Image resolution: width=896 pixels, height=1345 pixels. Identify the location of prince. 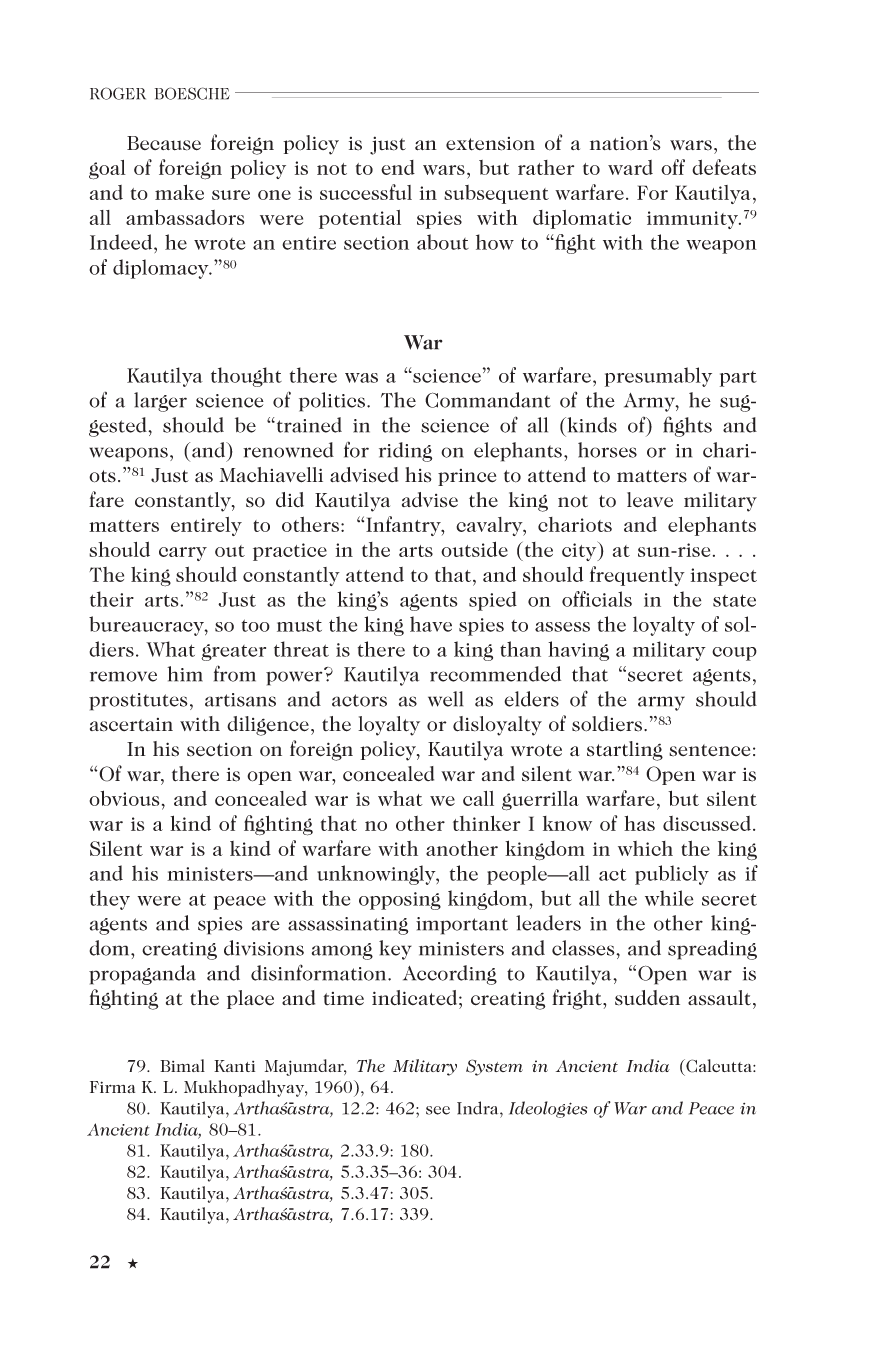
(467, 477).
